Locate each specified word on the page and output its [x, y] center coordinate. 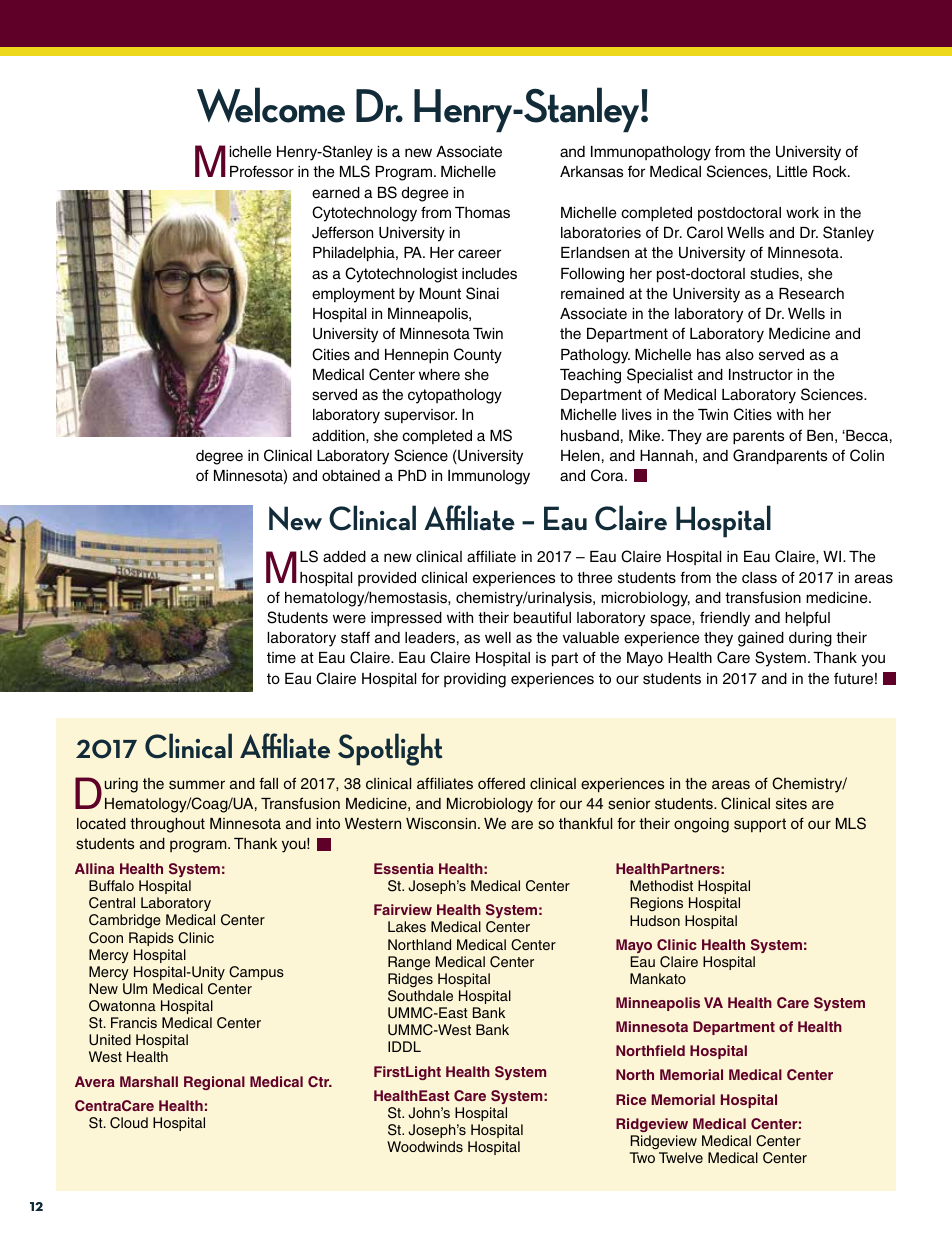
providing [475, 680]
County [478, 356]
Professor [262, 171]
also [740, 355]
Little [792, 172]
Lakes [407, 926]
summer [197, 785]
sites [791, 804]
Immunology [489, 477]
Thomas [482, 213]
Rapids [151, 939]
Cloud [129, 1123]
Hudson [655, 920]
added [344, 557]
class [759, 578]
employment [353, 295]
